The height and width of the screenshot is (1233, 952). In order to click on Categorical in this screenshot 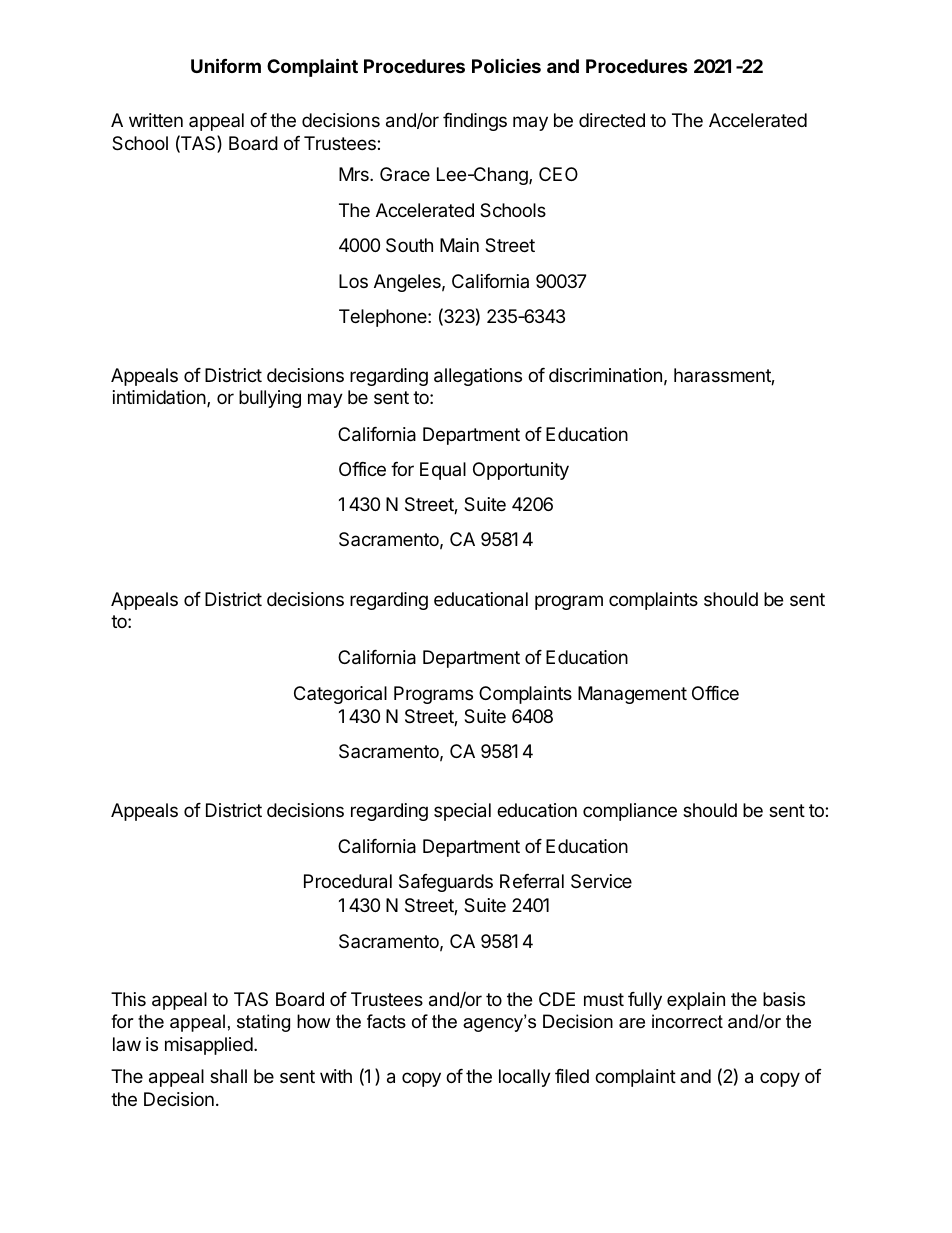, I will do `click(340, 695)`.
